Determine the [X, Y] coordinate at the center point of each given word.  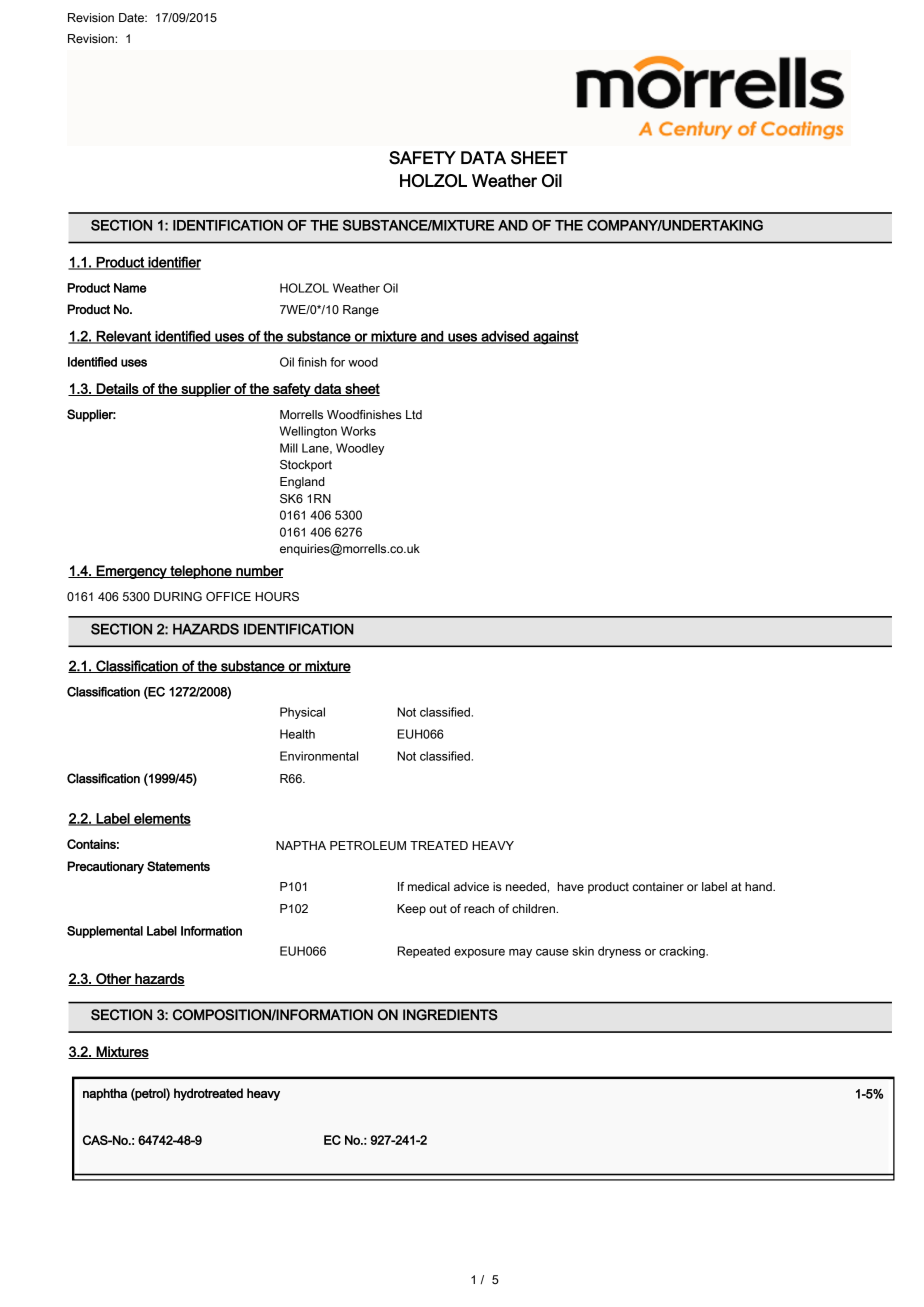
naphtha [105, 1094]
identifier [173, 263]
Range [361, 311]
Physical [302, 713]
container [658, 886]
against [555, 338]
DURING [178, 597]
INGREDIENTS [450, 1014]
